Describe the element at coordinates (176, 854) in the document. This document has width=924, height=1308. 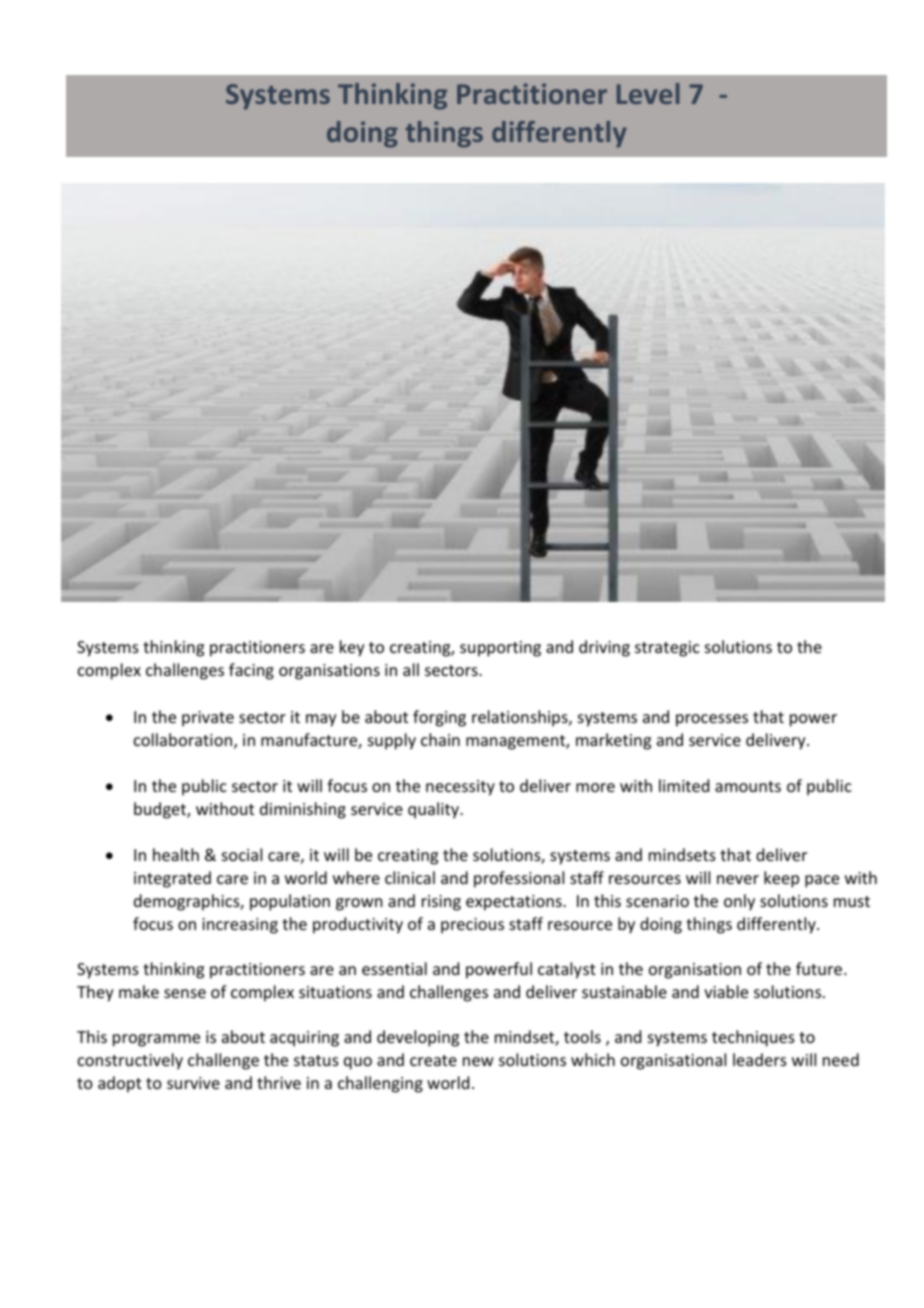
I see `health` at that location.
